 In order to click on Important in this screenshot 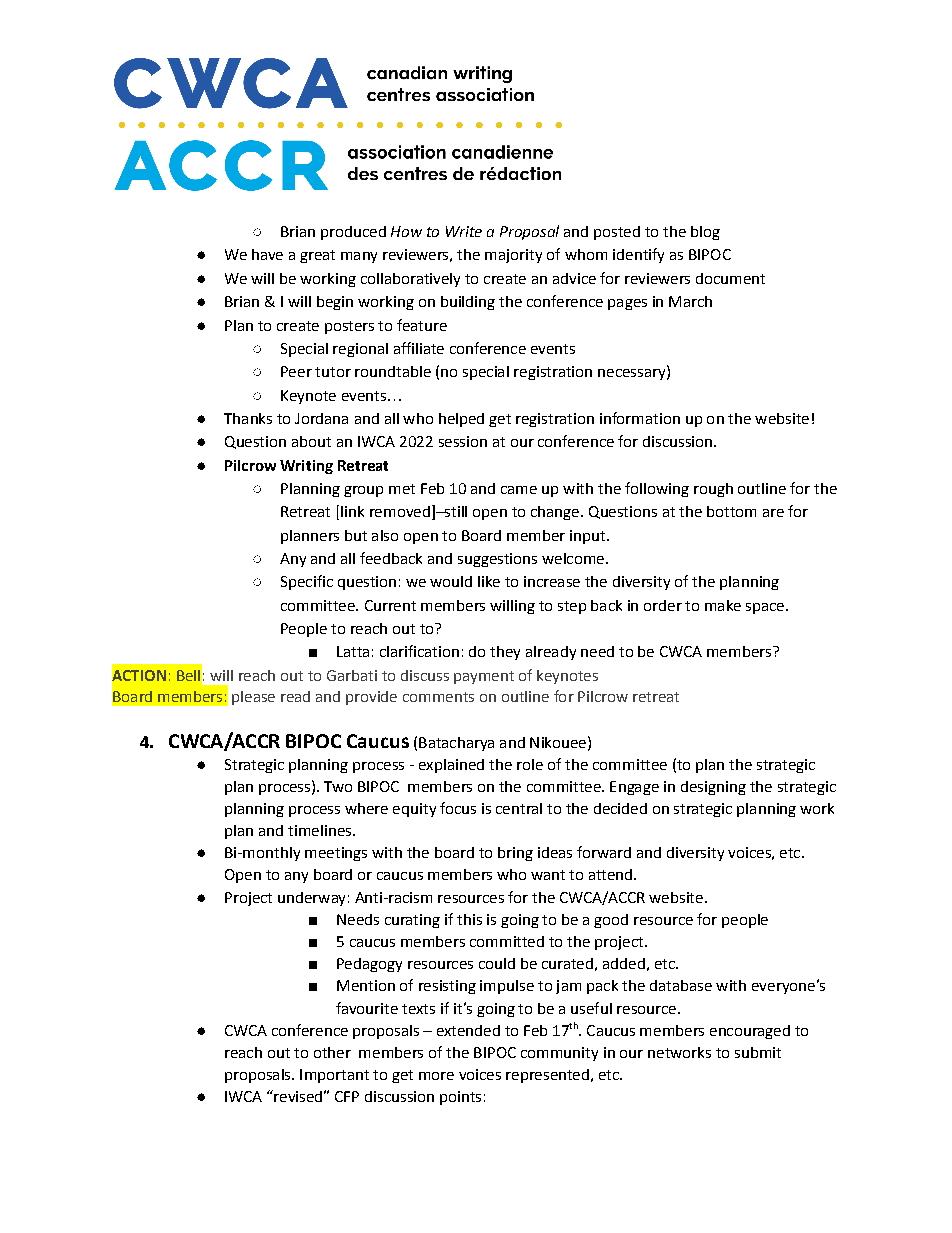, I will do `click(334, 1076)`.
